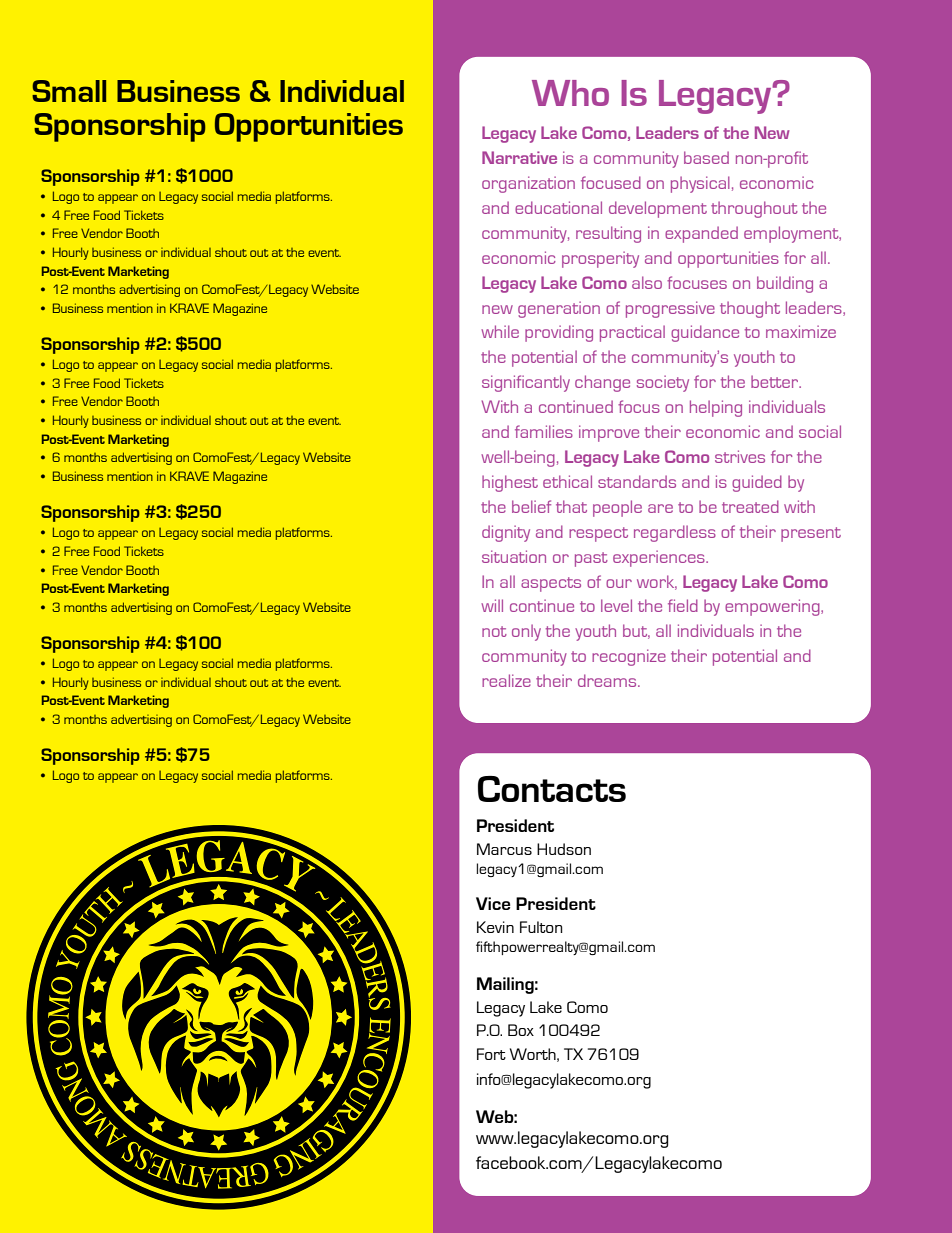 This screenshot has width=952, height=1233. Describe the element at coordinates (552, 789) in the screenshot. I see `Contacts` at that location.
